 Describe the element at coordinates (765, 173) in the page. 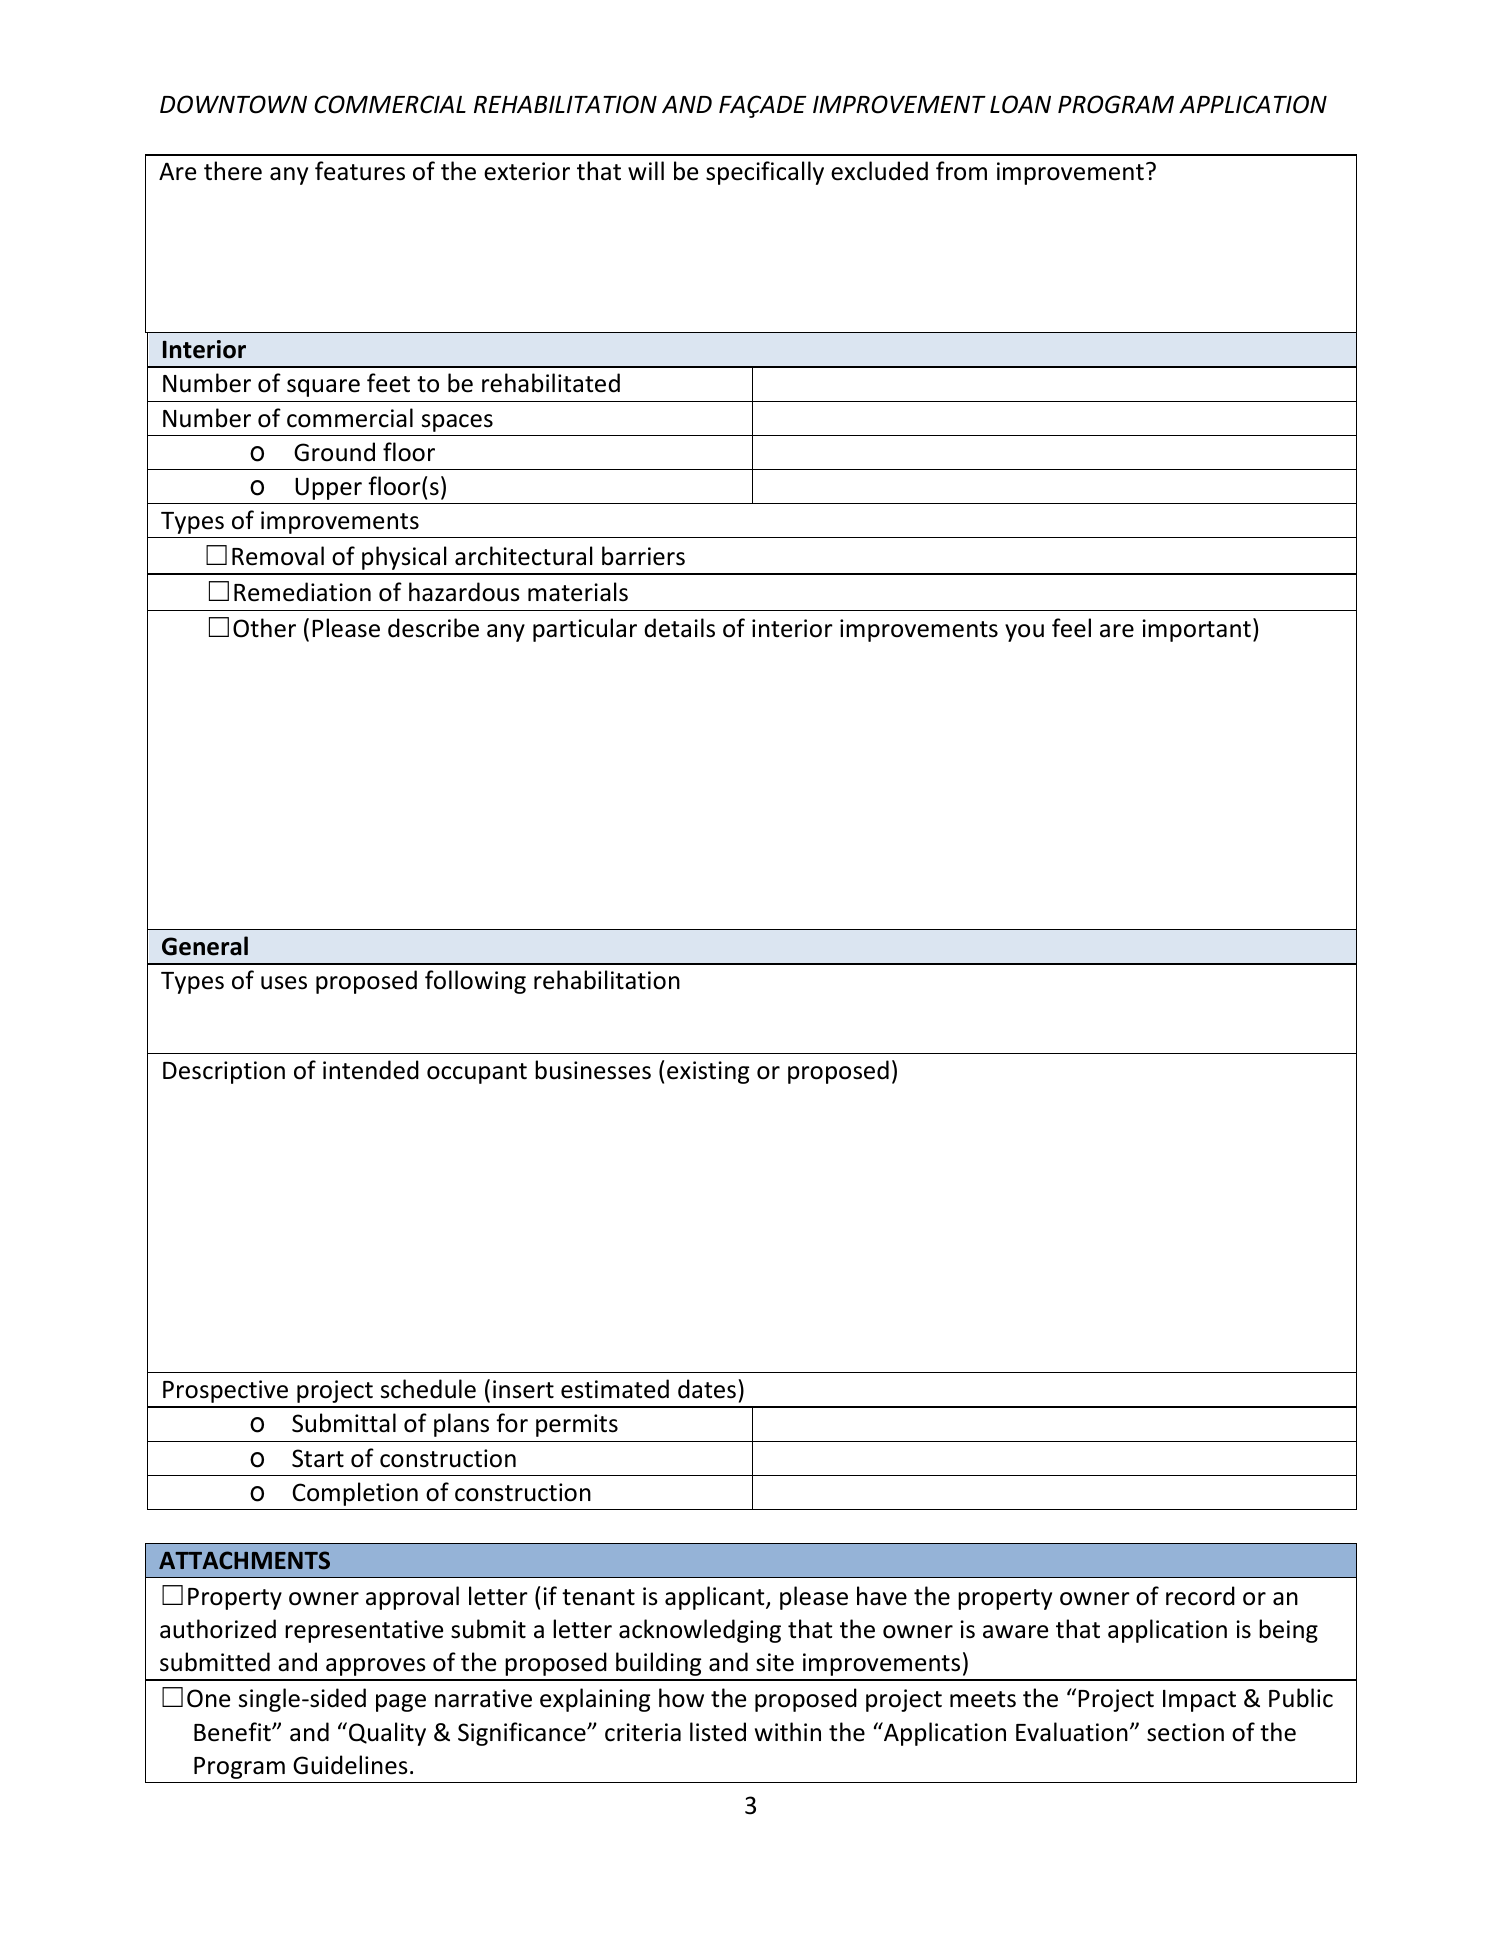

I see `specifically` at that location.
